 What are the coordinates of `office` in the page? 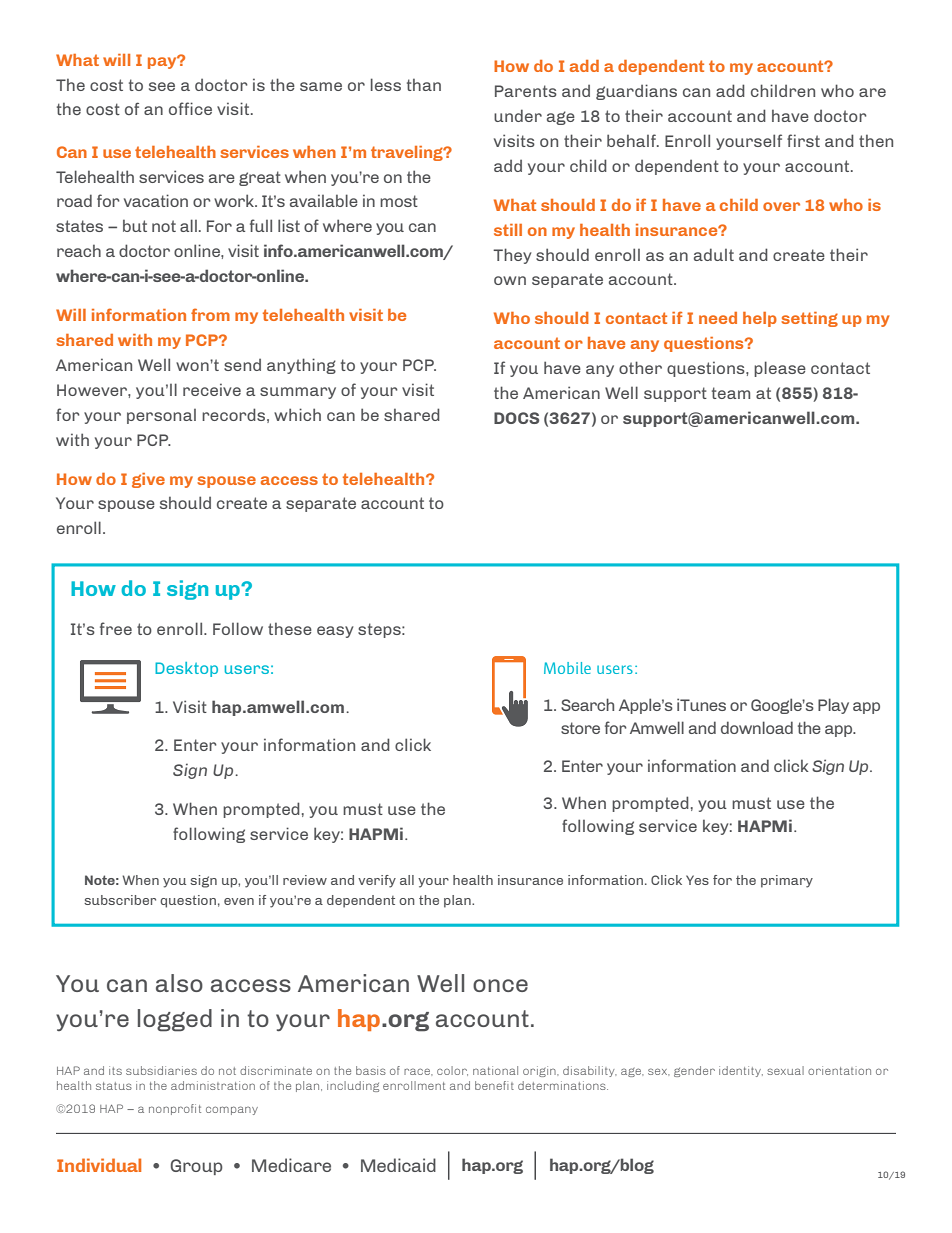 It's located at (190, 108).
